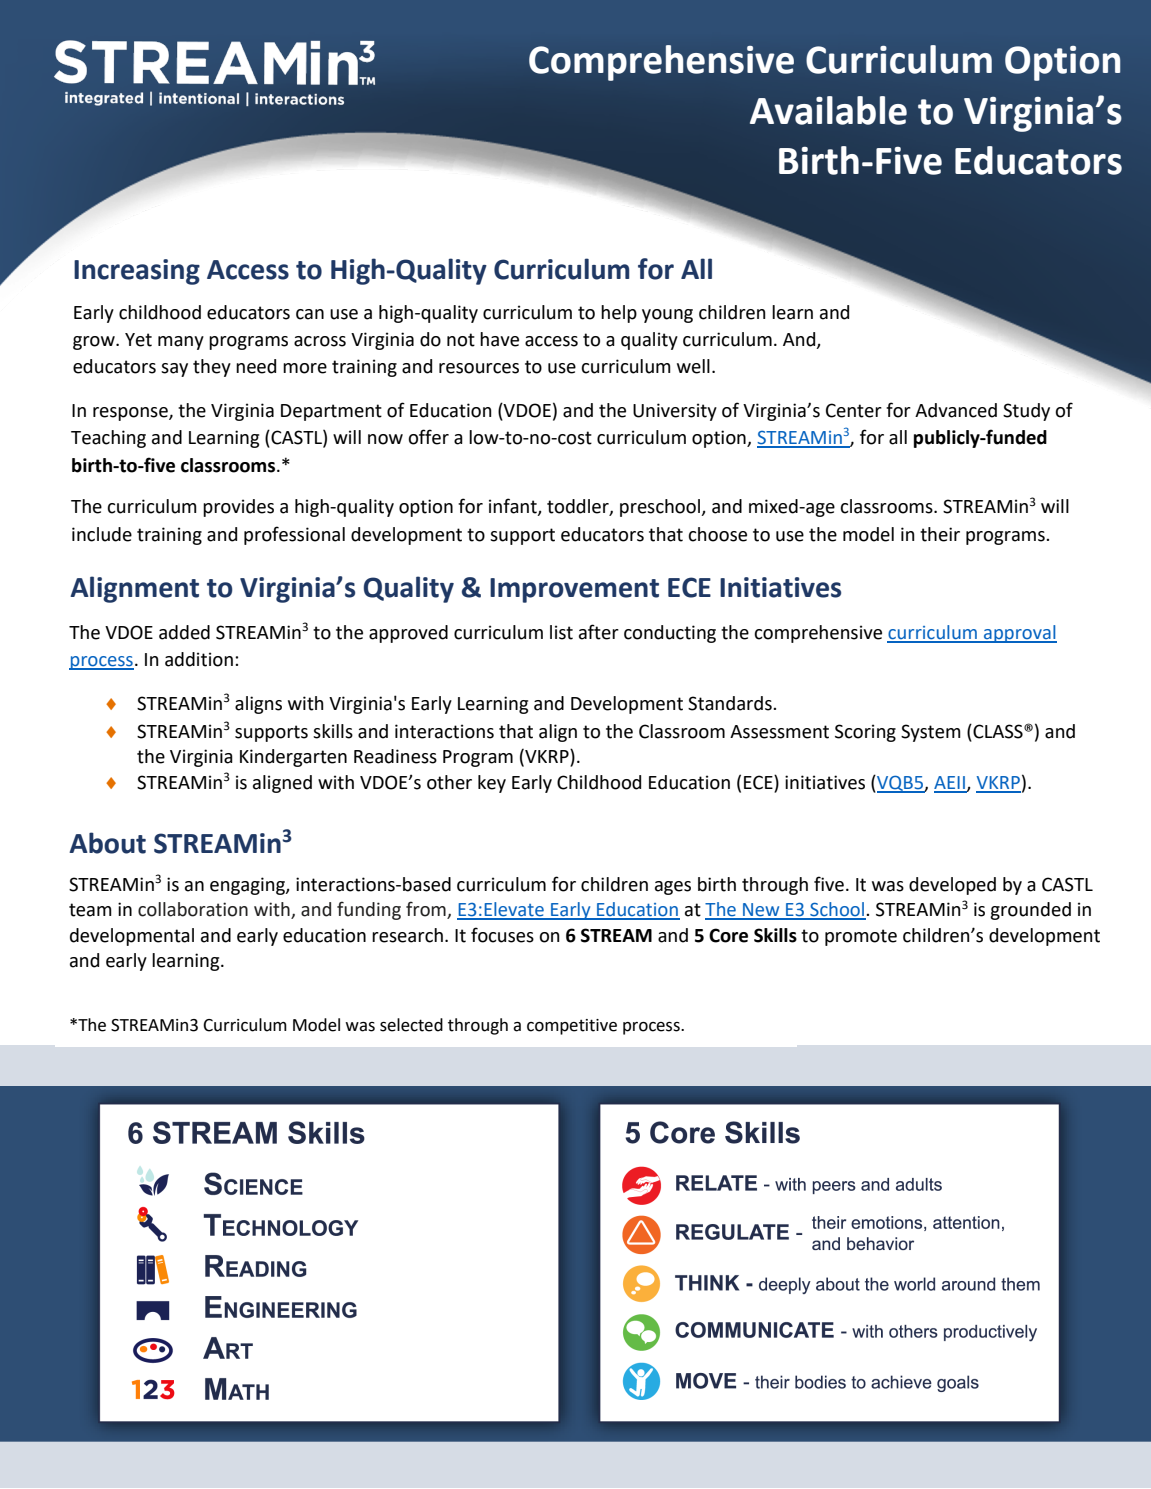  Describe the element at coordinates (193, 909) in the document. I see `collaboration` at that location.
